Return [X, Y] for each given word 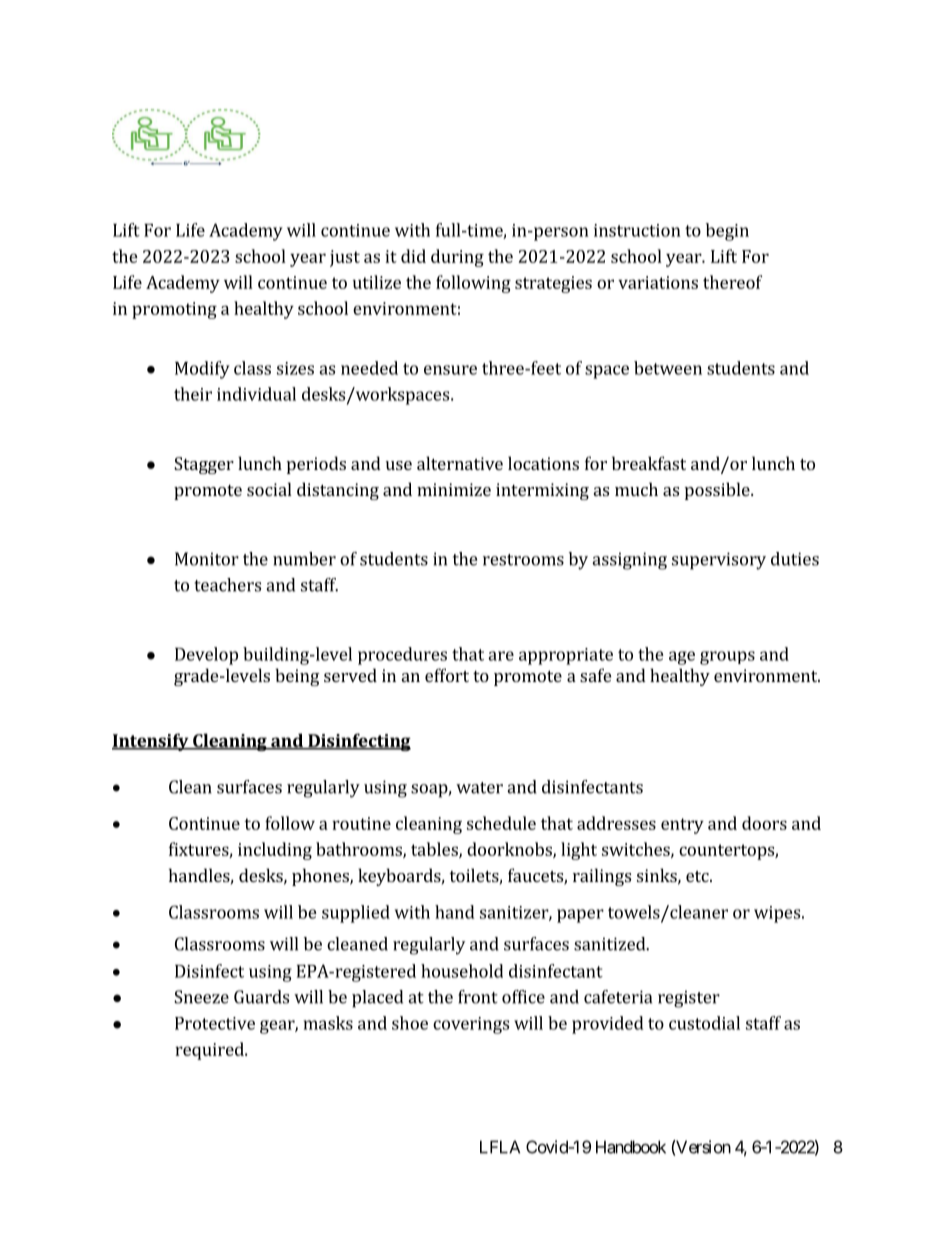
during [457, 258]
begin [727, 232]
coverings [471, 1025]
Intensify [151, 742]
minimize [454, 489]
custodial [704, 1023]
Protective [215, 1023]
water [479, 788]
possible [718, 491]
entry [682, 826]
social [269, 489]
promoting [174, 310]
